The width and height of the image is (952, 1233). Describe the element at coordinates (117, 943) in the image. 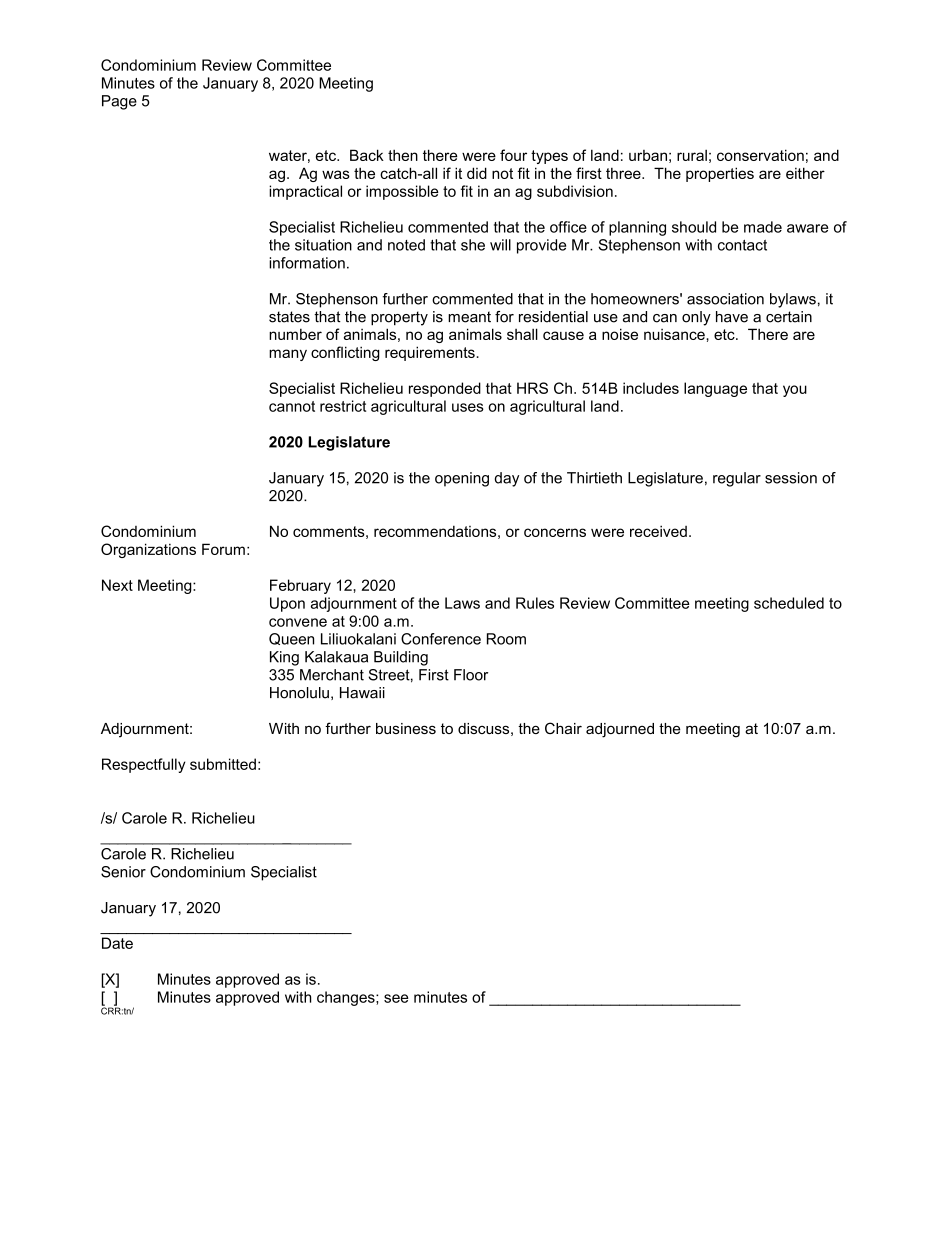

I see `Date` at that location.
